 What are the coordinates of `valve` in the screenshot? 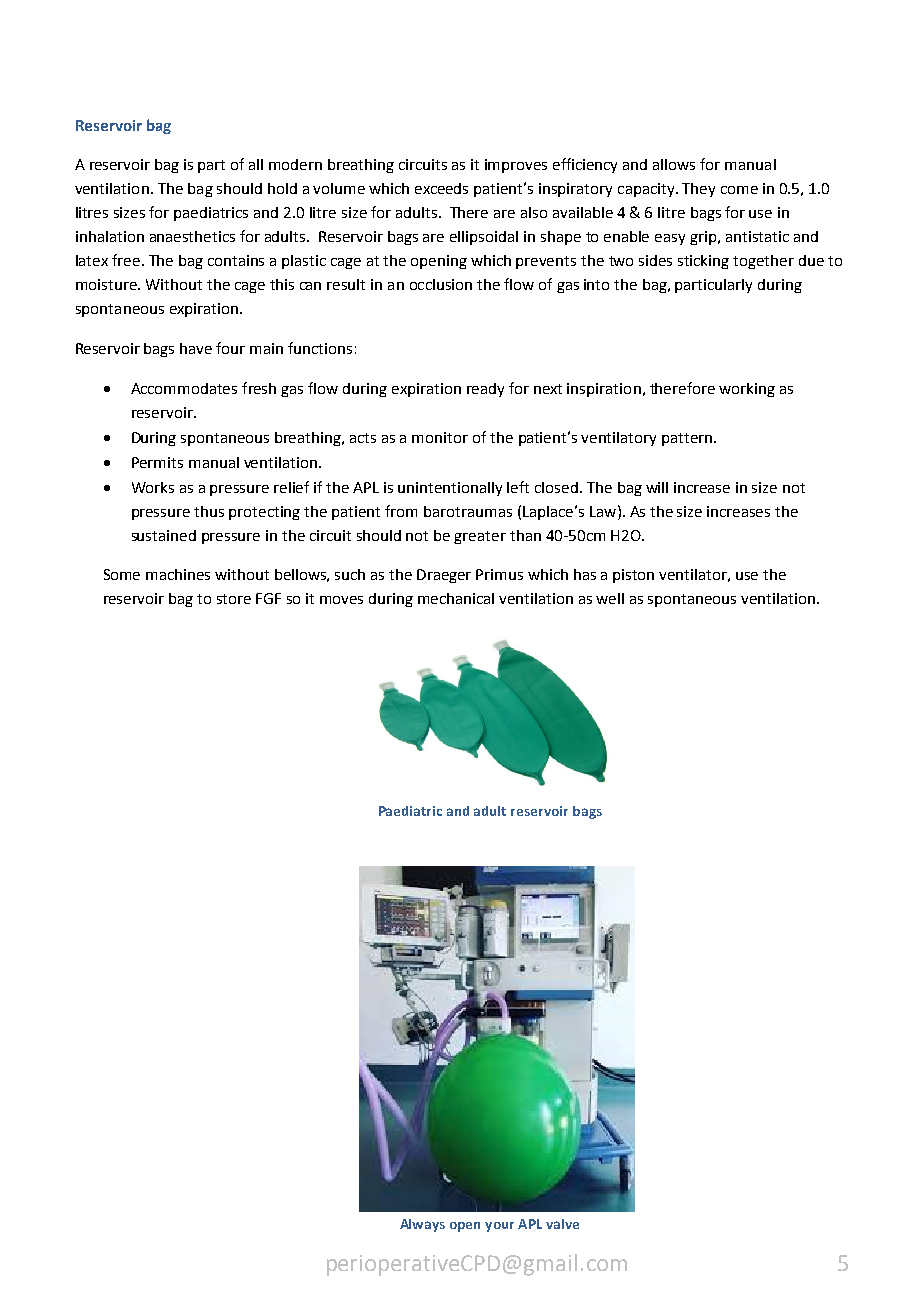 It's located at (562, 1224).
